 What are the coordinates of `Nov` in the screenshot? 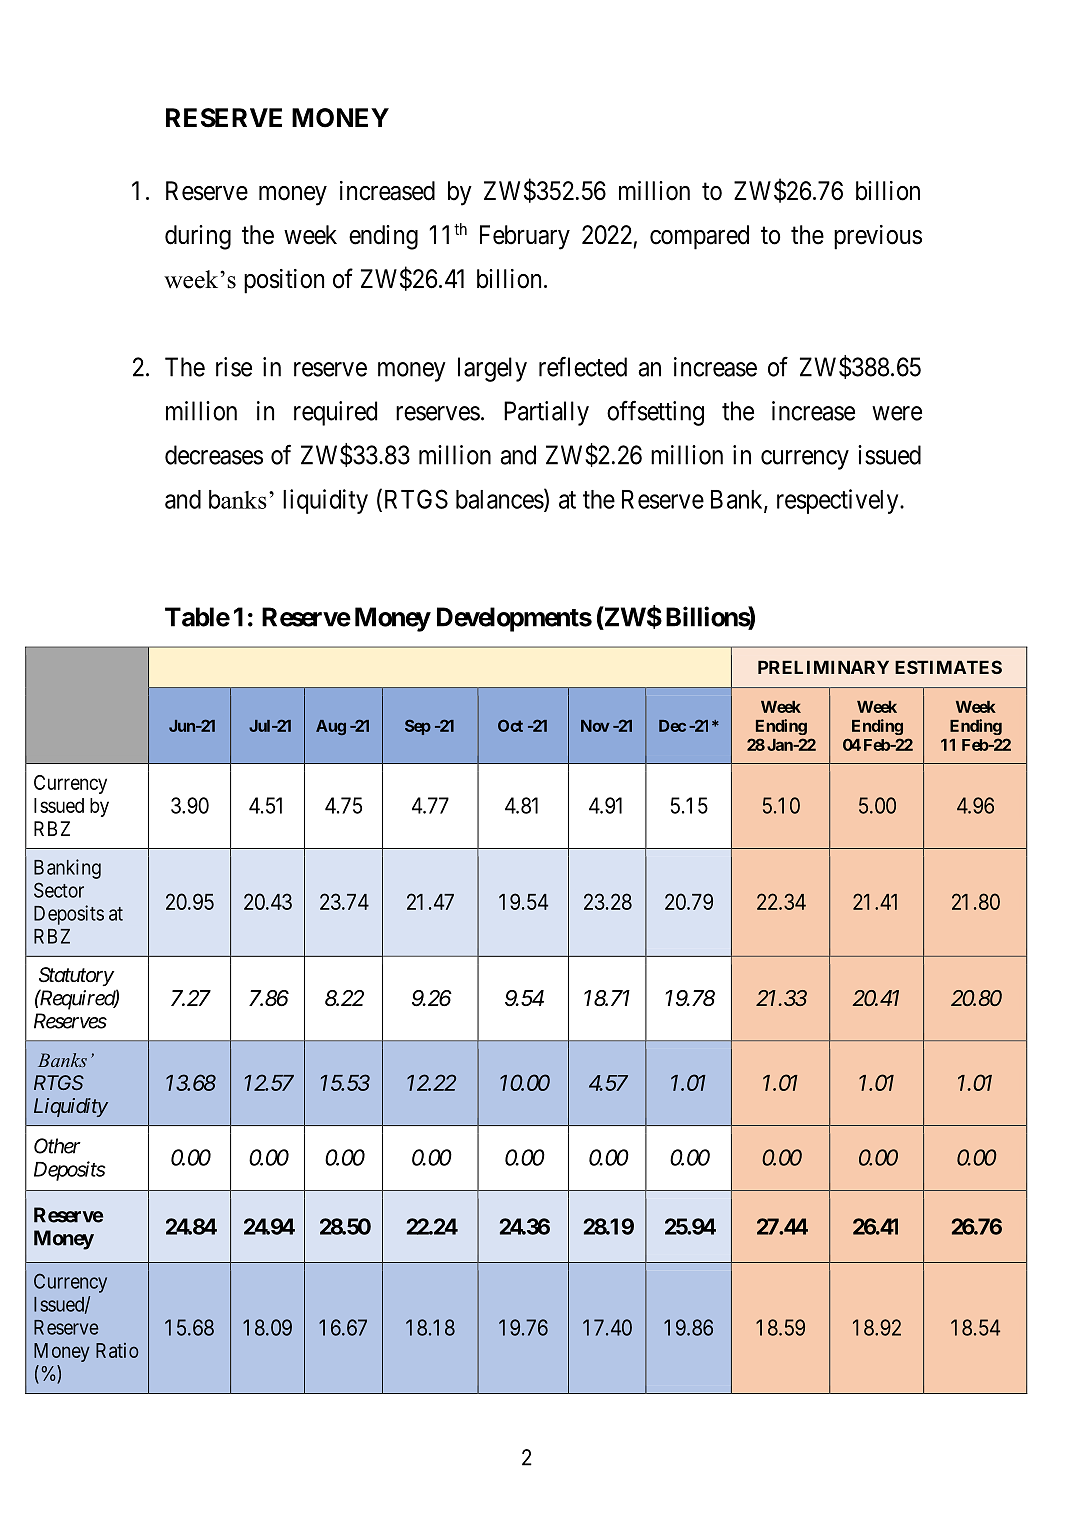 It's located at (595, 726).
